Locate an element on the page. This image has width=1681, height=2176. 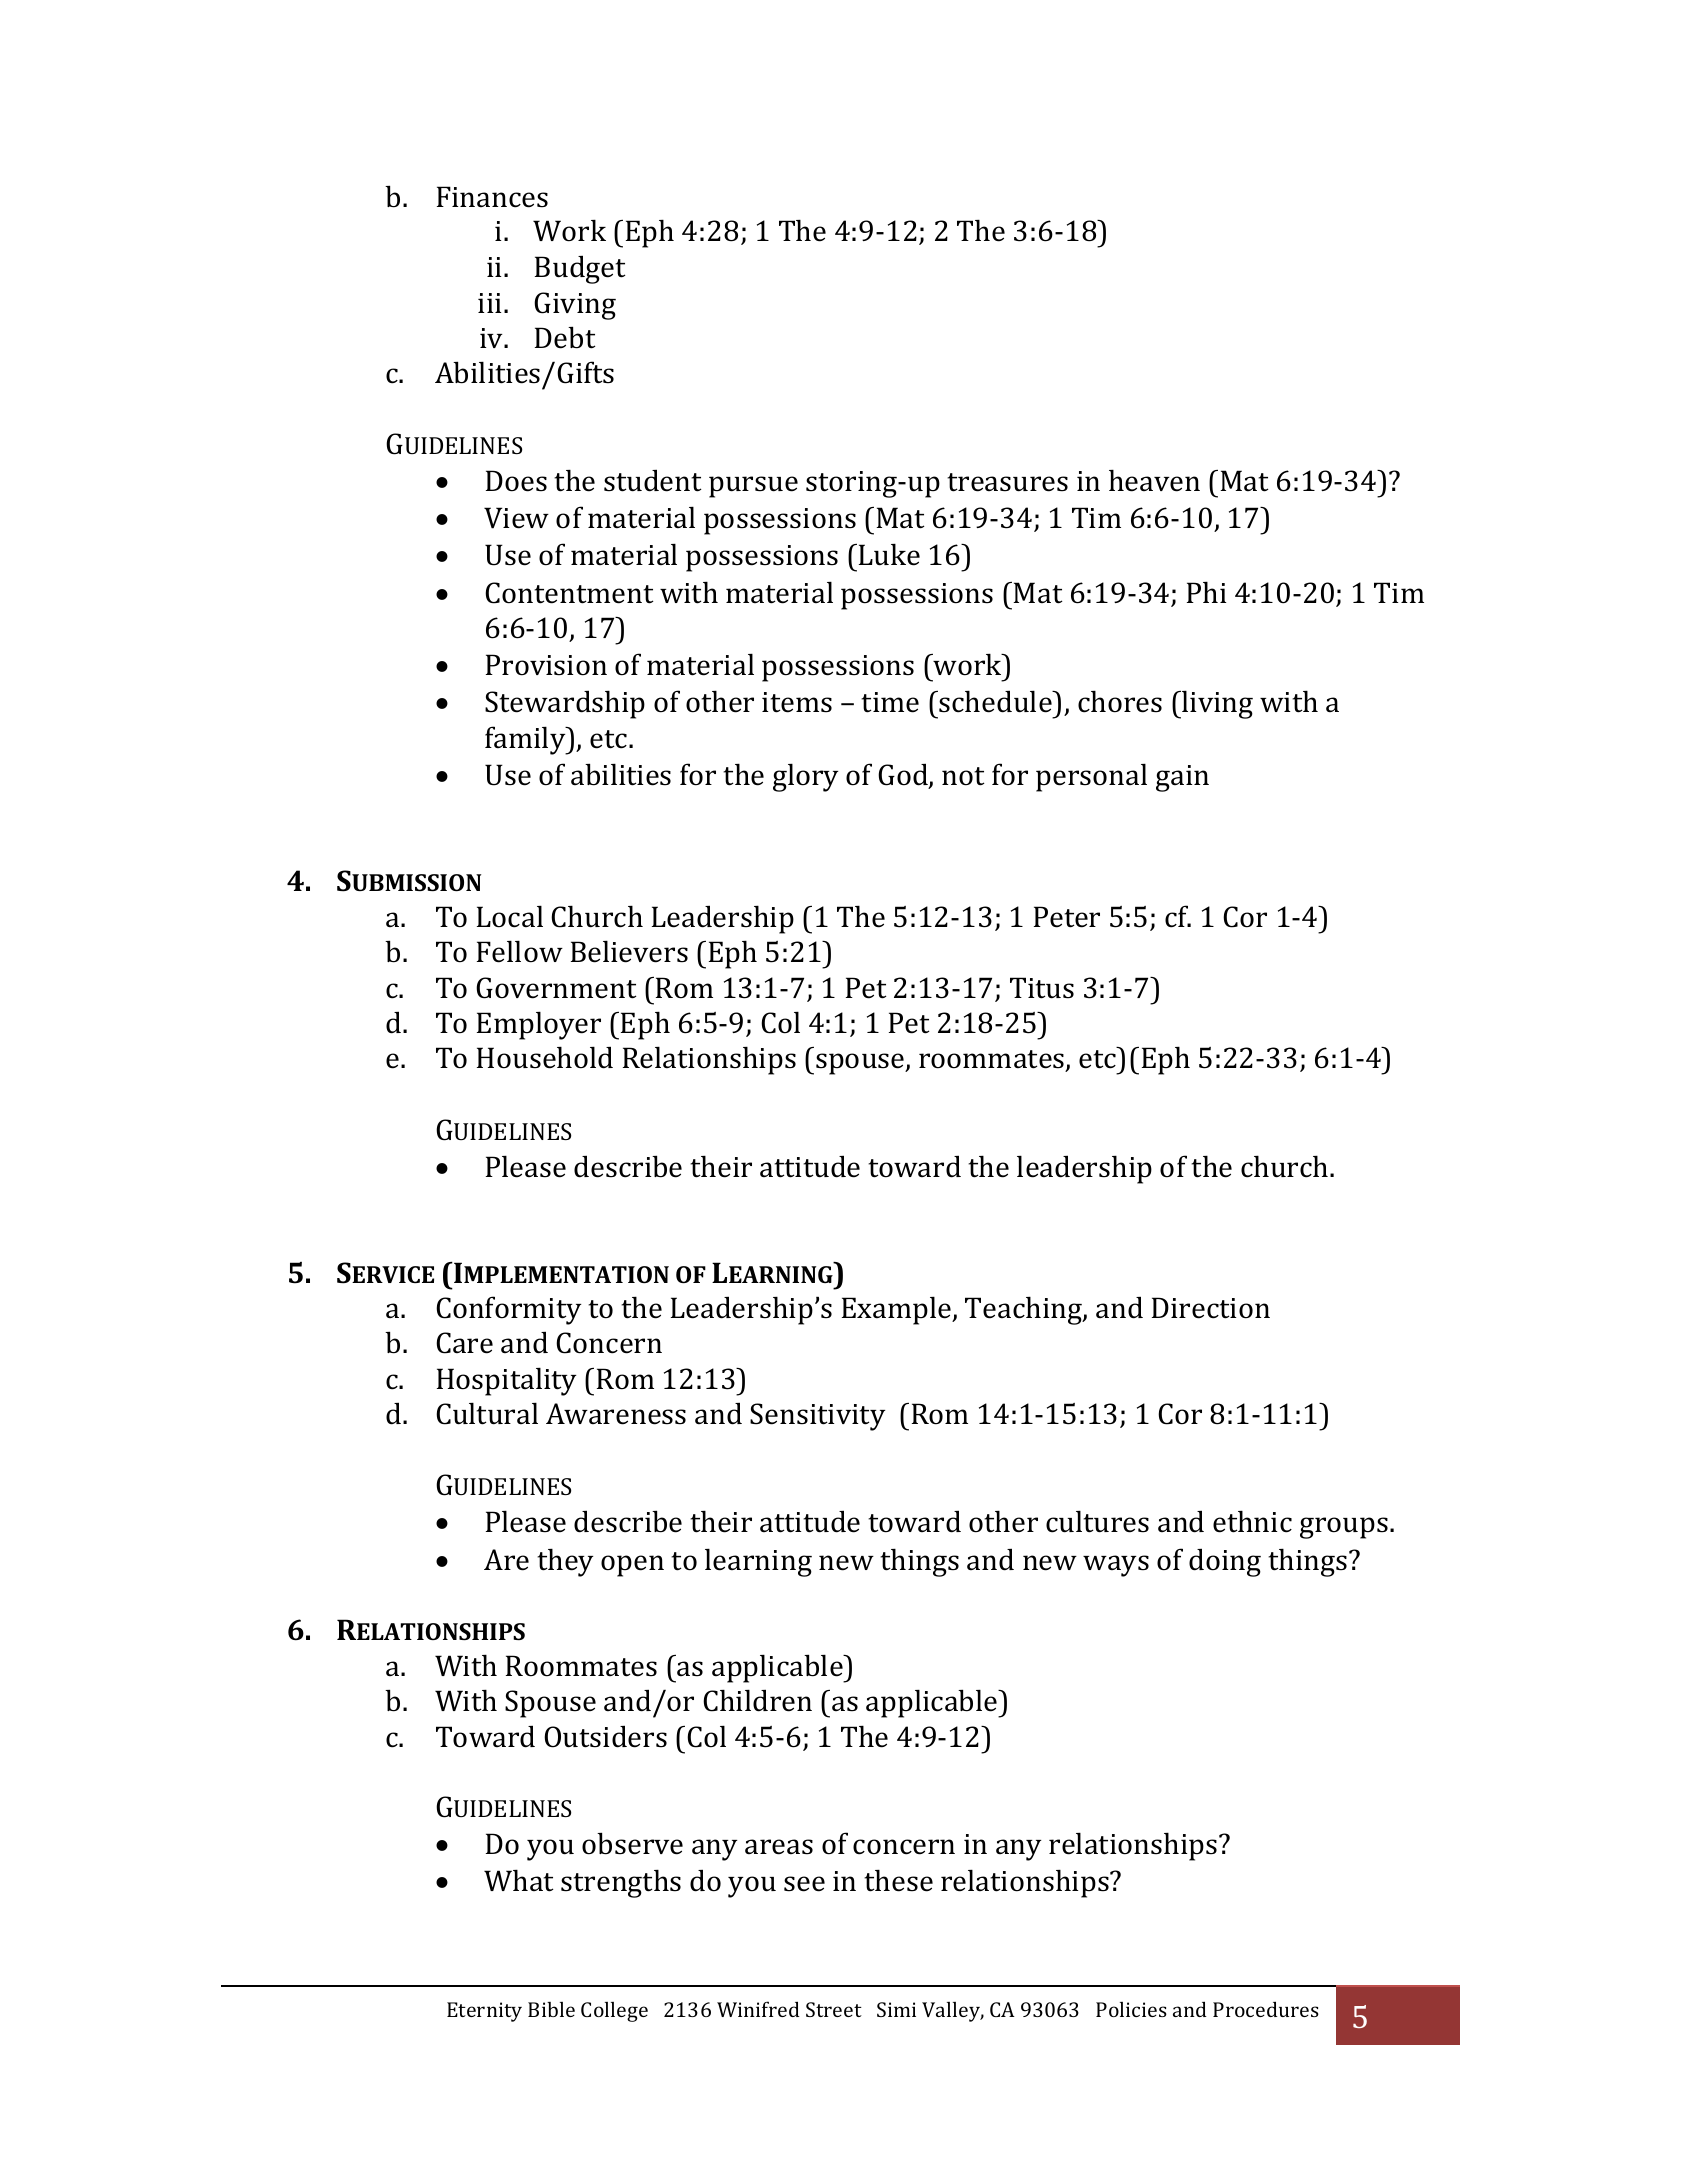
treasures is located at coordinates (1007, 482).
